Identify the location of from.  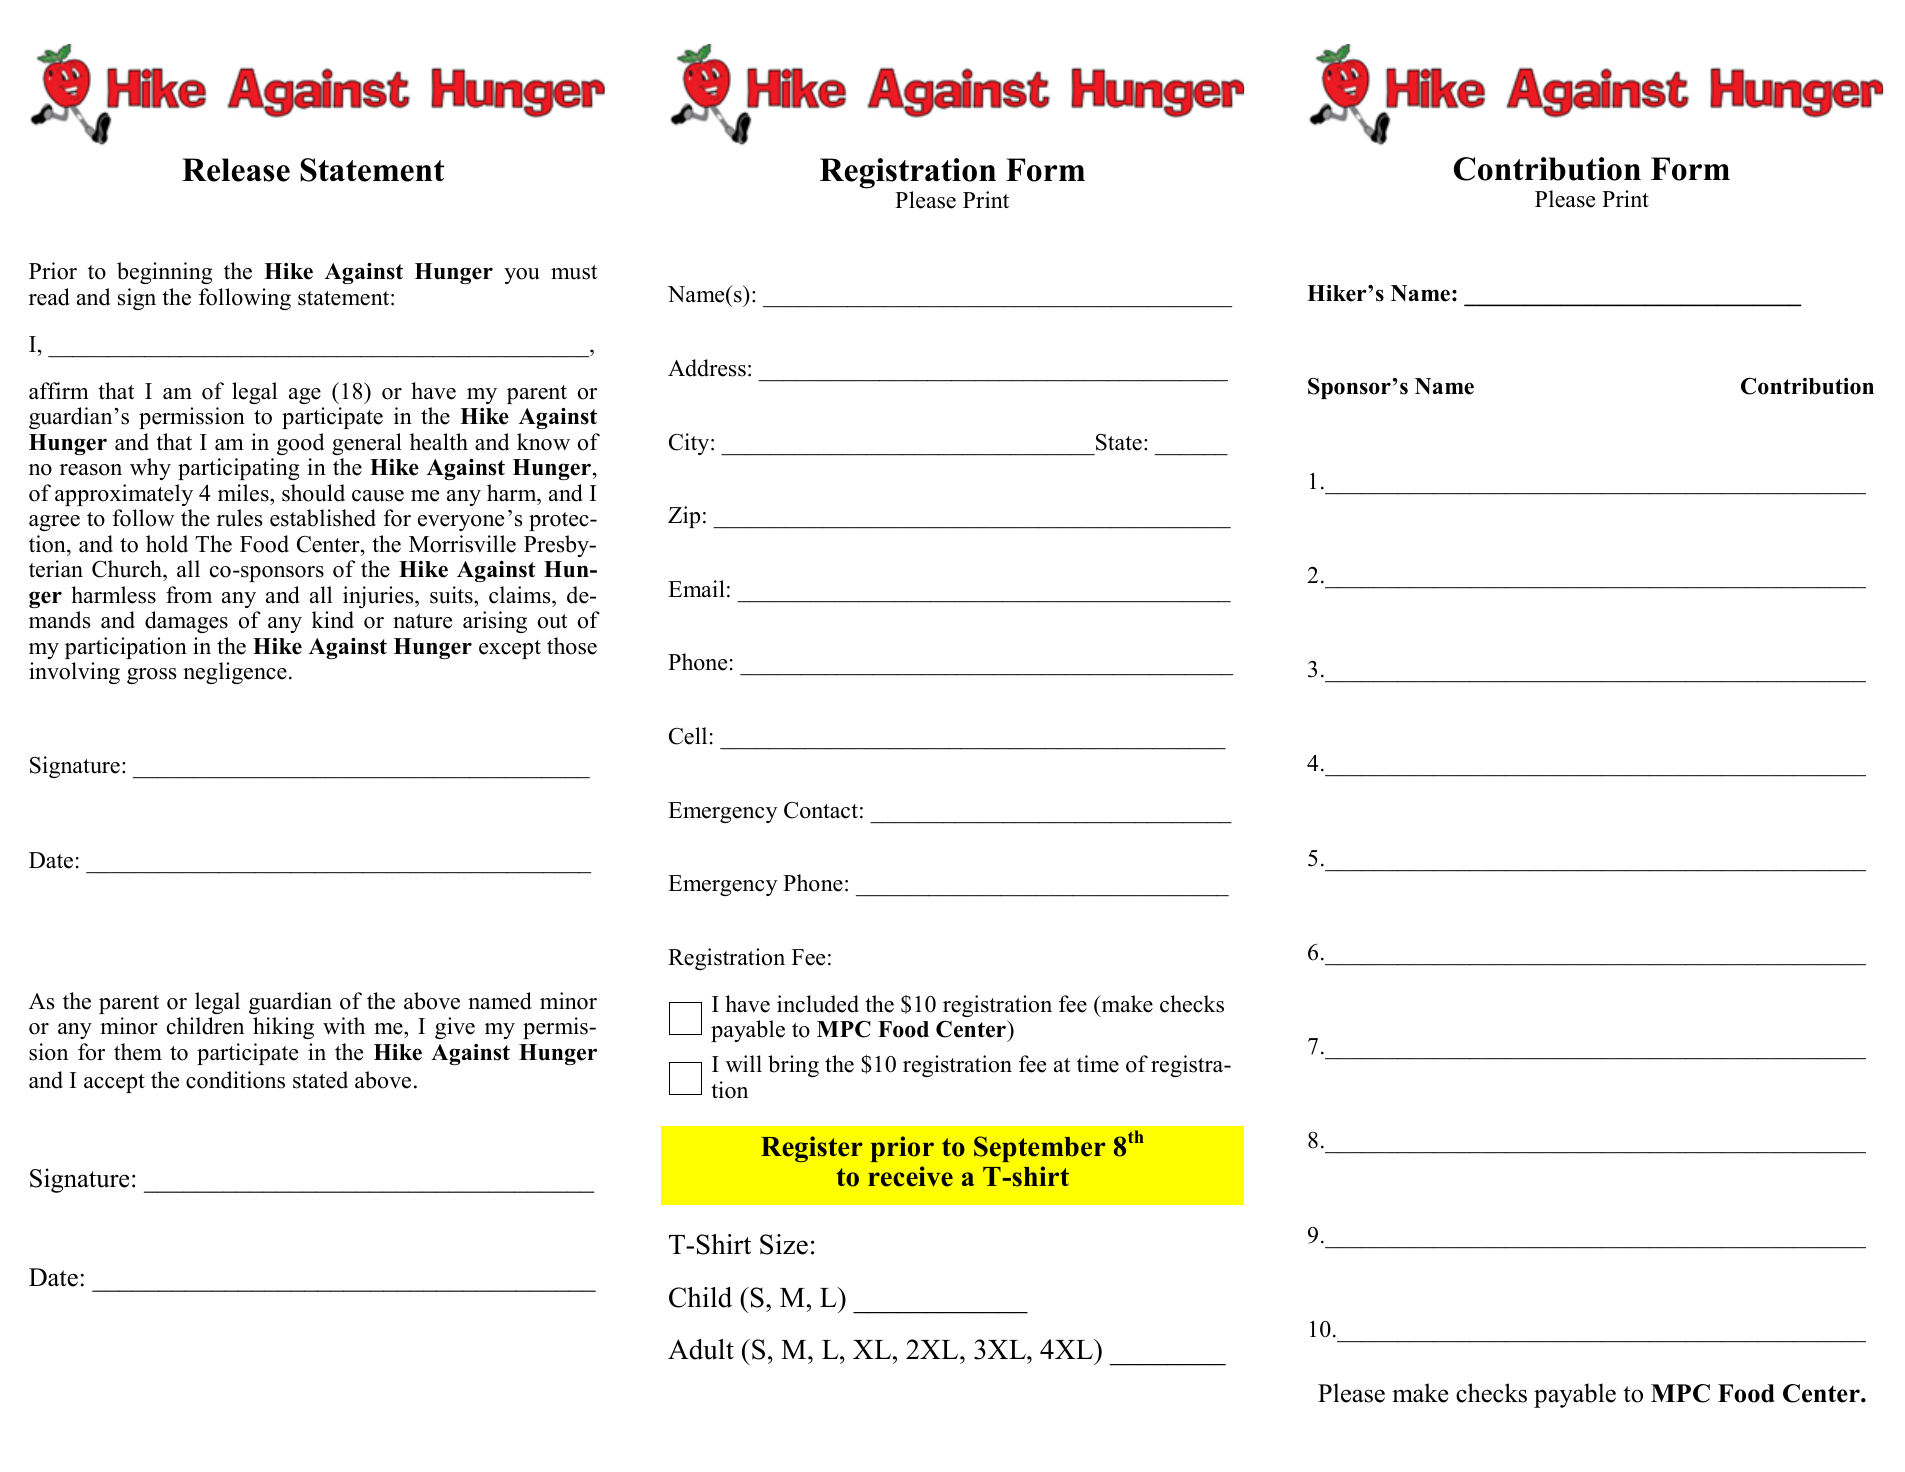
(189, 595).
